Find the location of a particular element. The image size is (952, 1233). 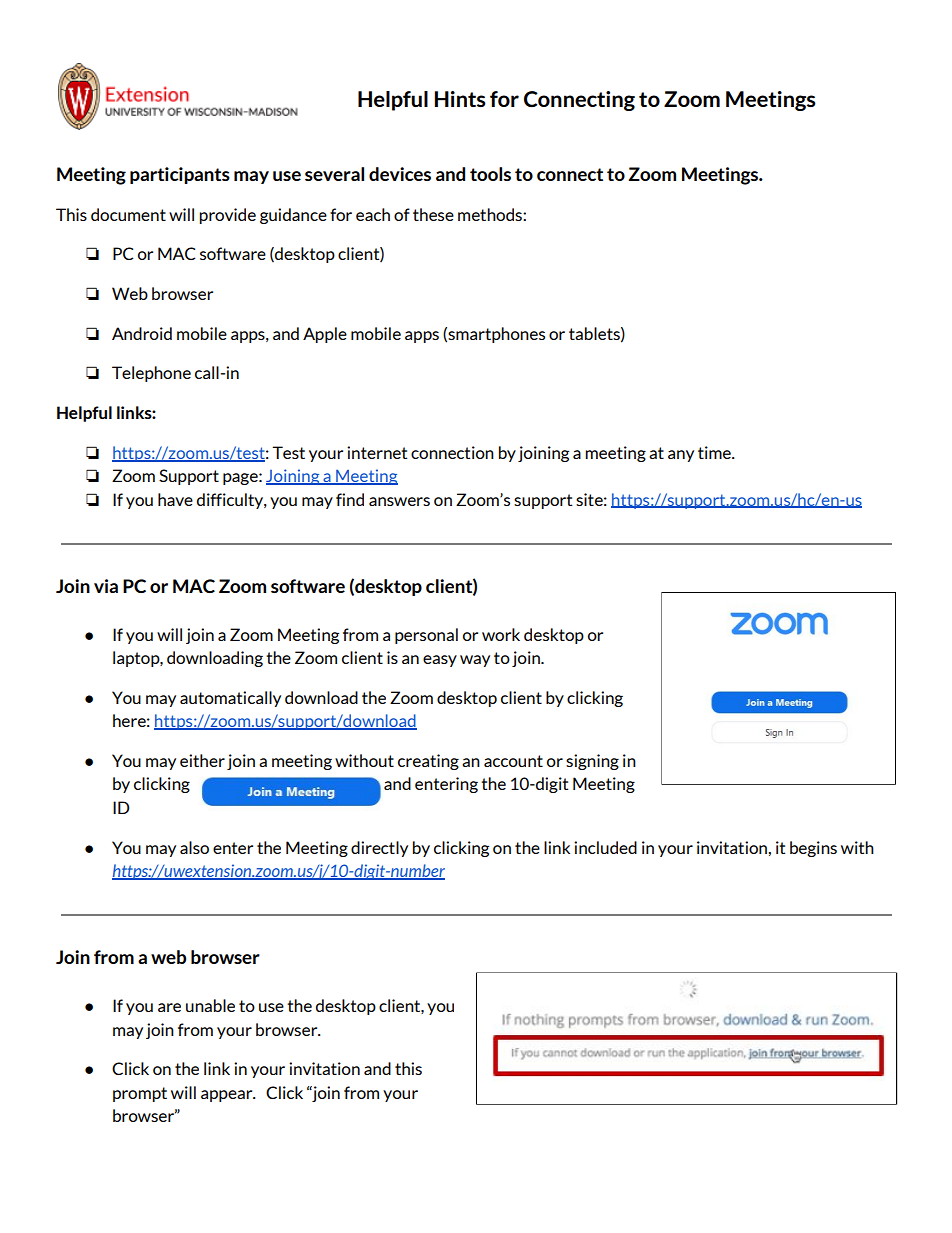

Hints is located at coordinates (460, 99).
